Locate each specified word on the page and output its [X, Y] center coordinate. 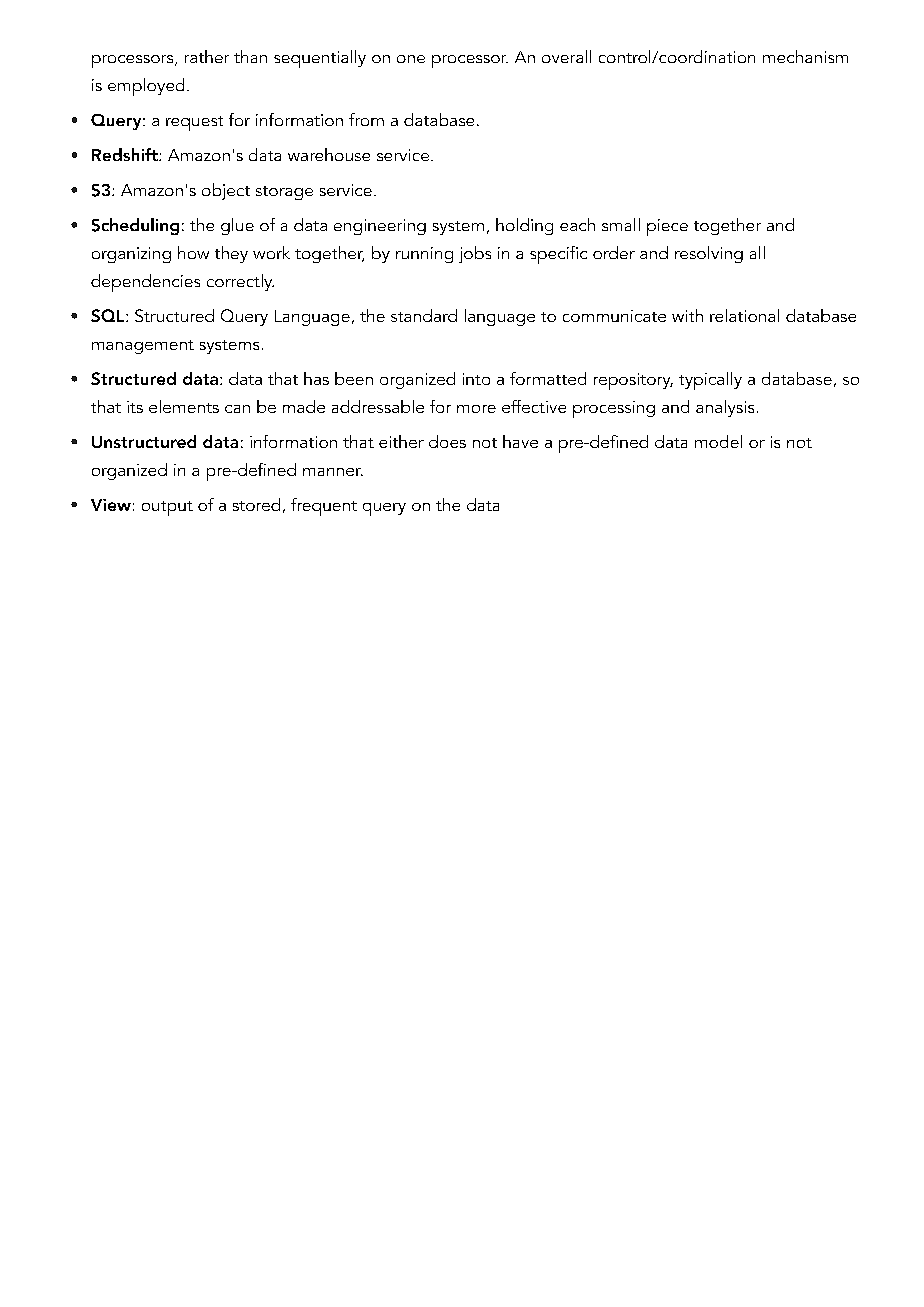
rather [207, 56]
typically [710, 381]
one [411, 59]
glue [237, 226]
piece [667, 227]
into [476, 379]
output [167, 508]
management [143, 347]
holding [524, 226]
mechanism [805, 56]
